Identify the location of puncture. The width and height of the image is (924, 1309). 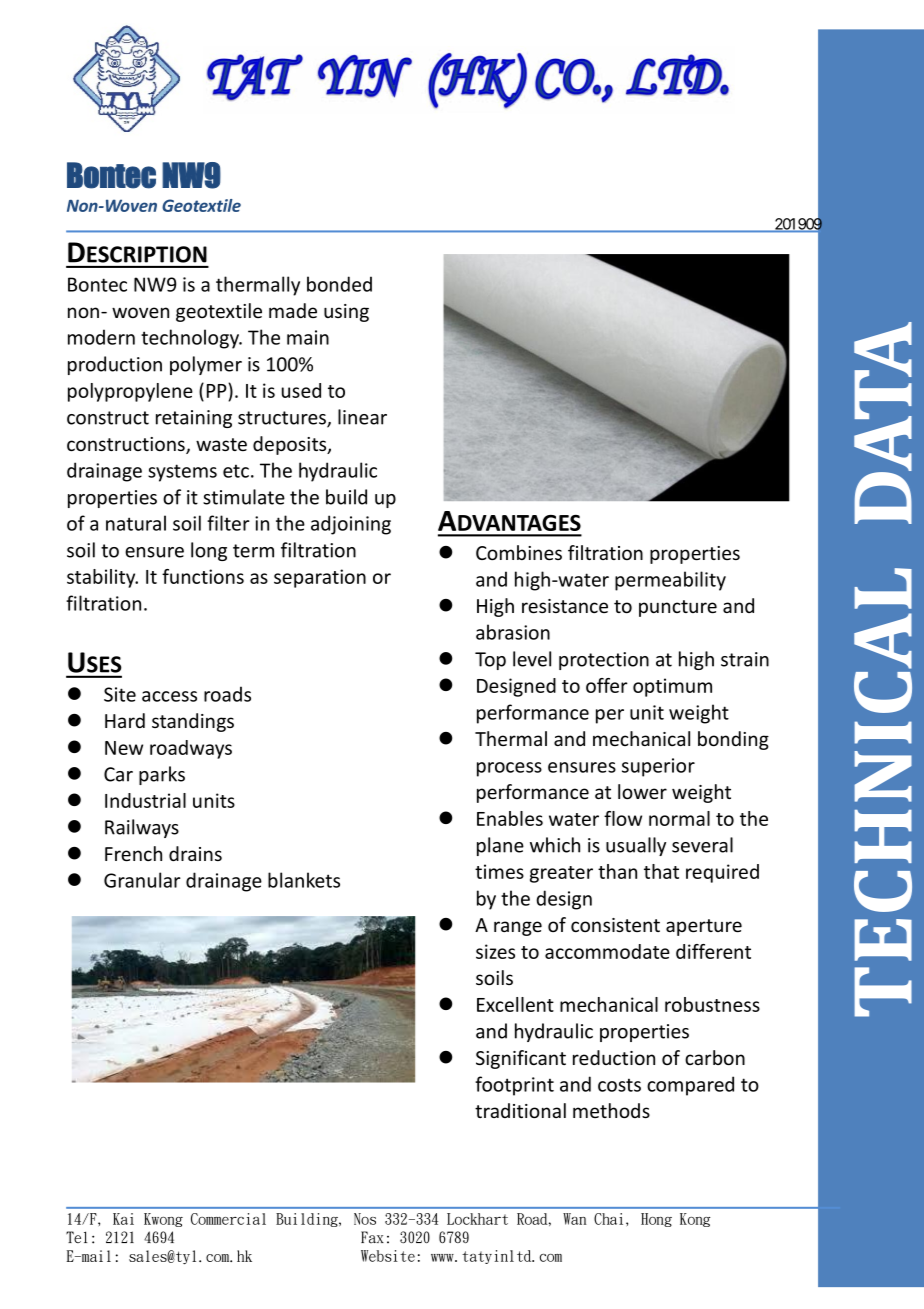
(678, 608).
